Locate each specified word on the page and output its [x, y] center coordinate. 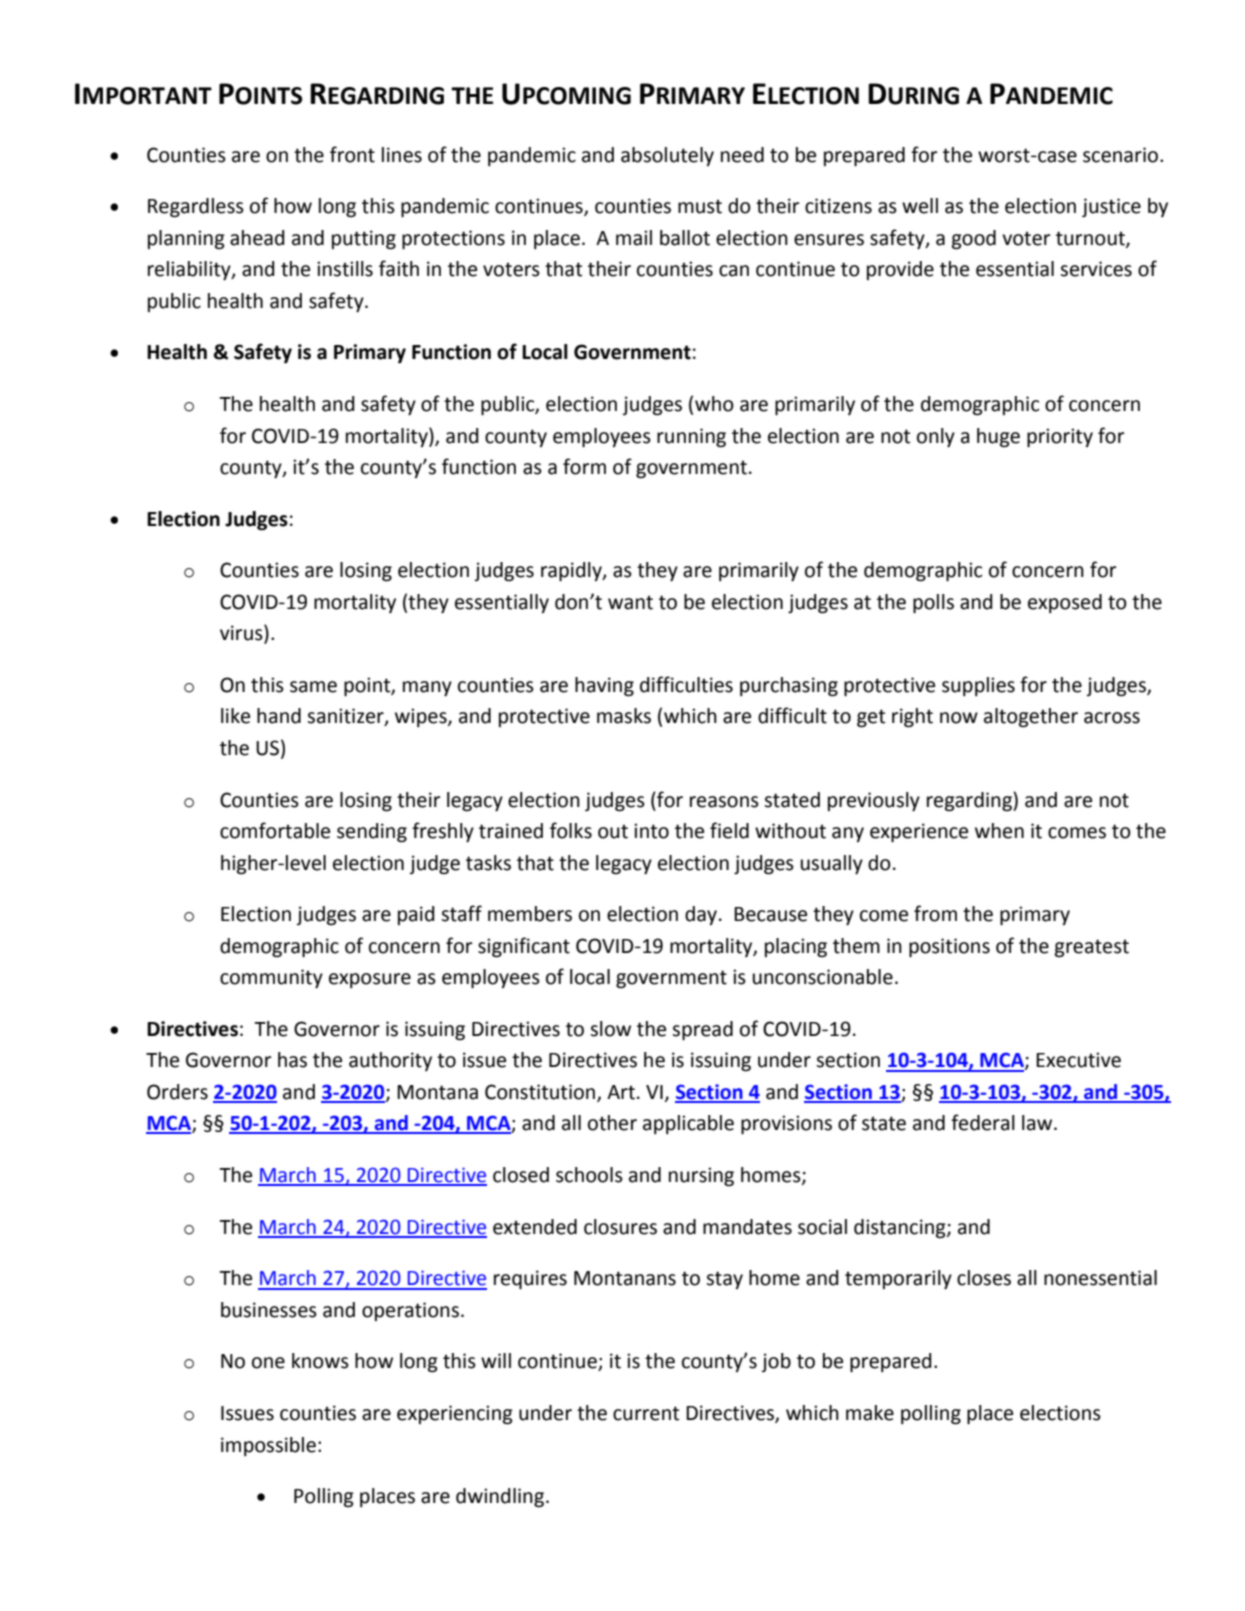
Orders [177, 1092]
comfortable [275, 830]
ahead [257, 238]
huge [998, 438]
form [584, 466]
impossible [268, 1446]
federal [983, 1122]
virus [242, 633]
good [974, 240]
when [999, 831]
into [651, 831]
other [612, 1123]
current [646, 1413]
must [700, 206]
